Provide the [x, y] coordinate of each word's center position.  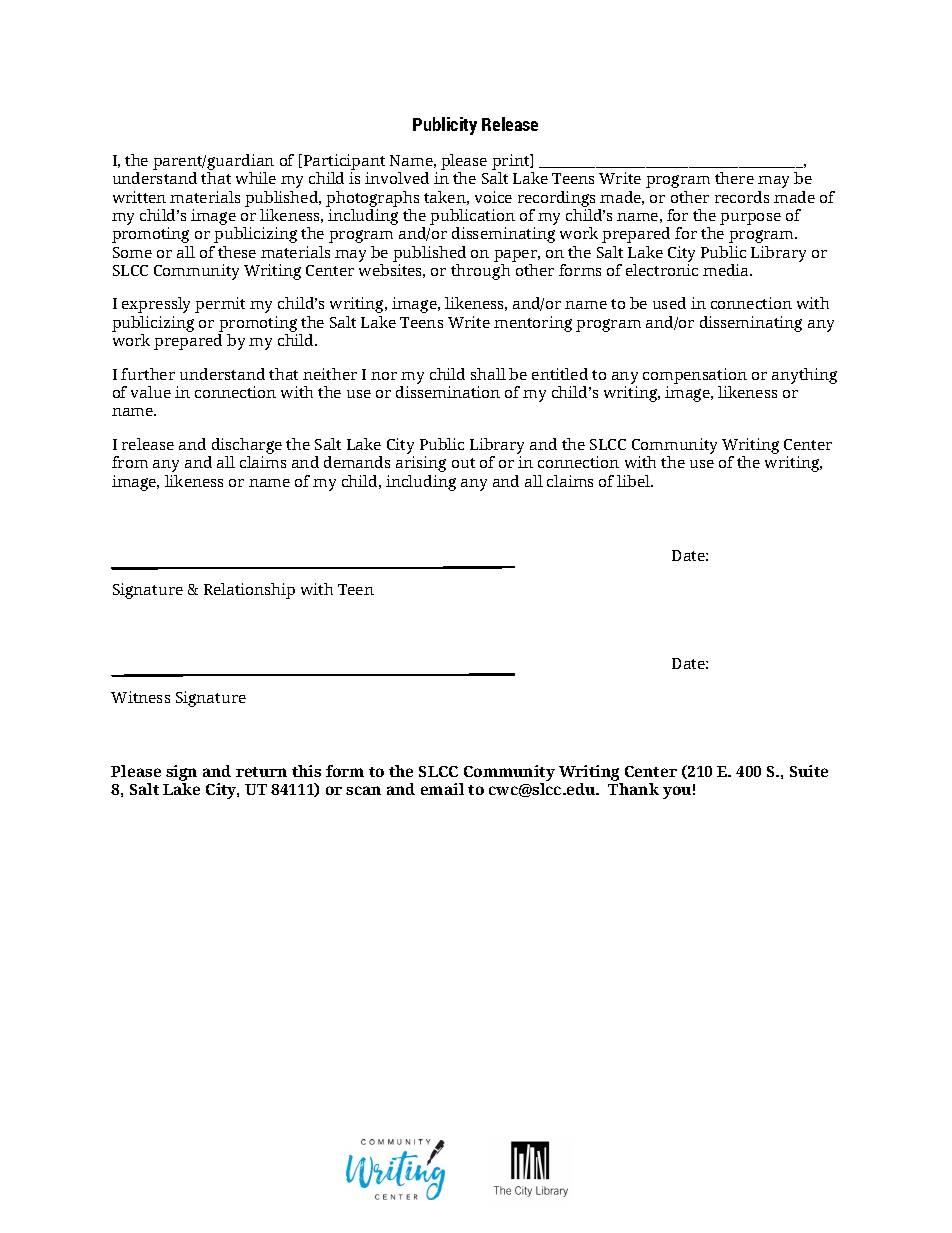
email [442, 789]
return [261, 772]
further [148, 374]
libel [634, 481]
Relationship [249, 591]
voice [493, 197]
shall [488, 374]
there [734, 178]
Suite [809, 771]
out [463, 463]
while [256, 178]
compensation [695, 377]
